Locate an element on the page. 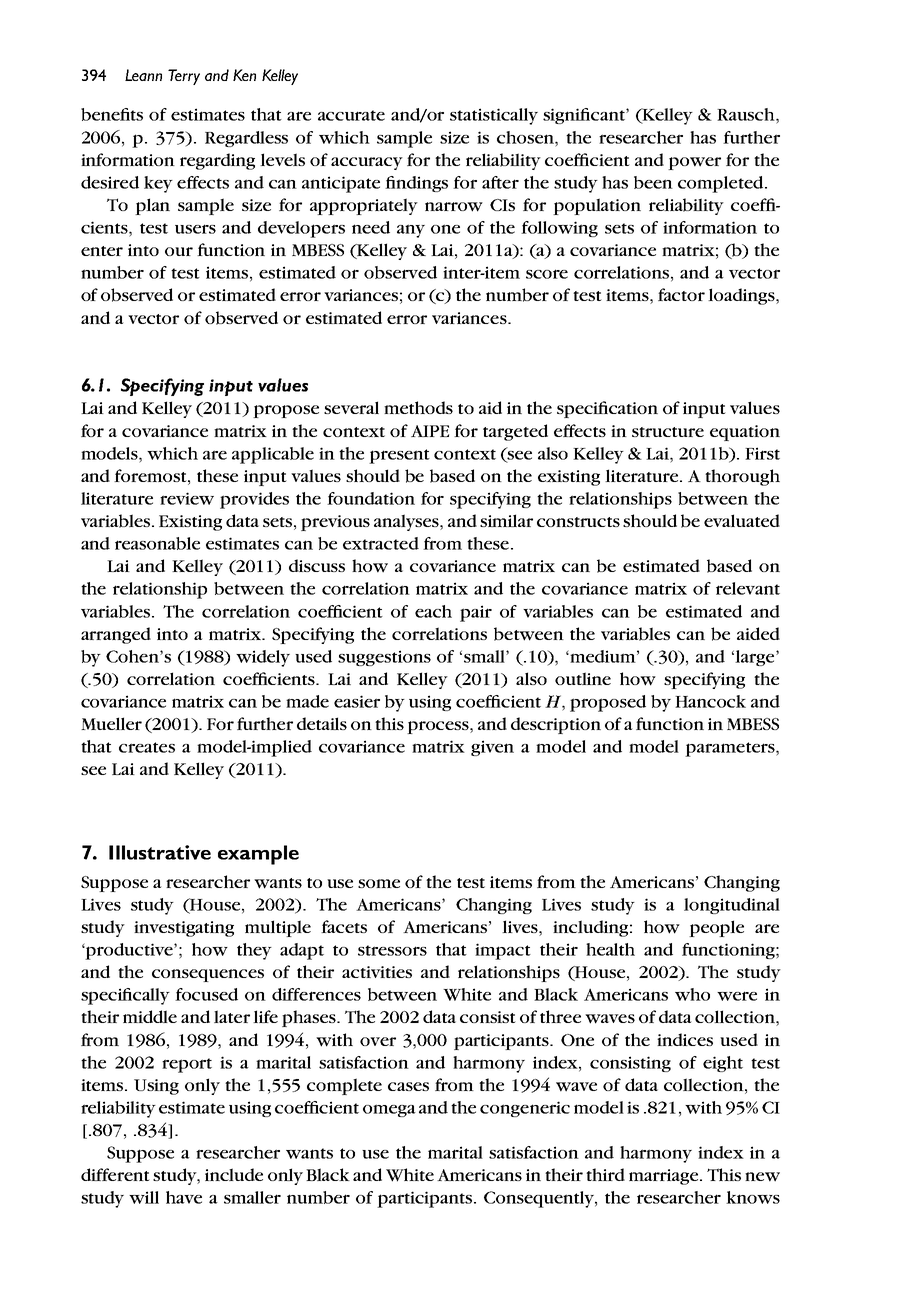 Image resolution: width=914 pixels, height=1316 pixels. power is located at coordinates (694, 163).
